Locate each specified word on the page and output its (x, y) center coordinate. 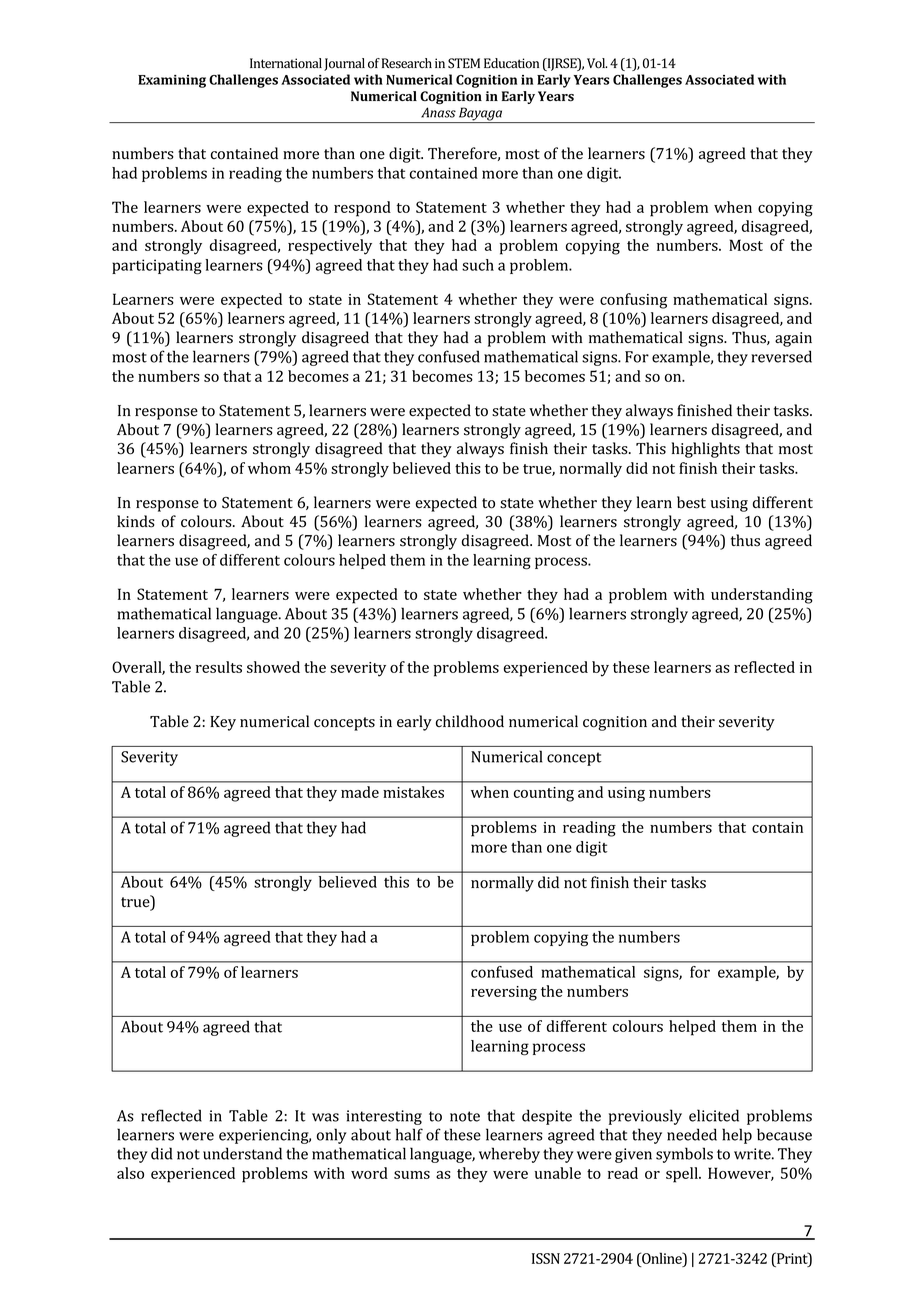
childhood (470, 721)
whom (269, 468)
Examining (172, 81)
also (130, 1173)
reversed (781, 356)
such (478, 265)
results (219, 667)
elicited (714, 1115)
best (691, 502)
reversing (504, 993)
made (360, 792)
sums (412, 1175)
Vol (597, 63)
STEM (464, 63)
